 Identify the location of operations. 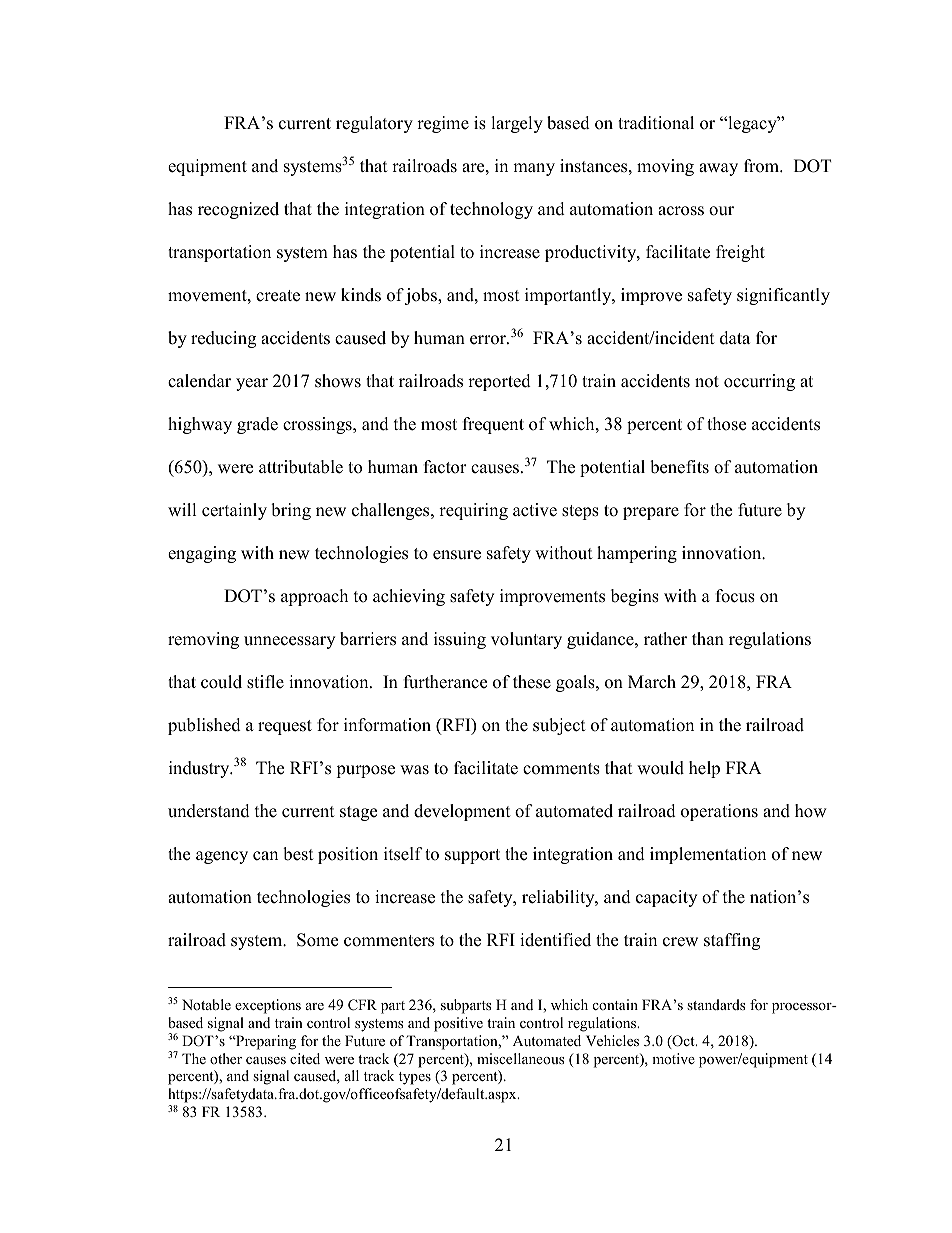
(719, 812).
